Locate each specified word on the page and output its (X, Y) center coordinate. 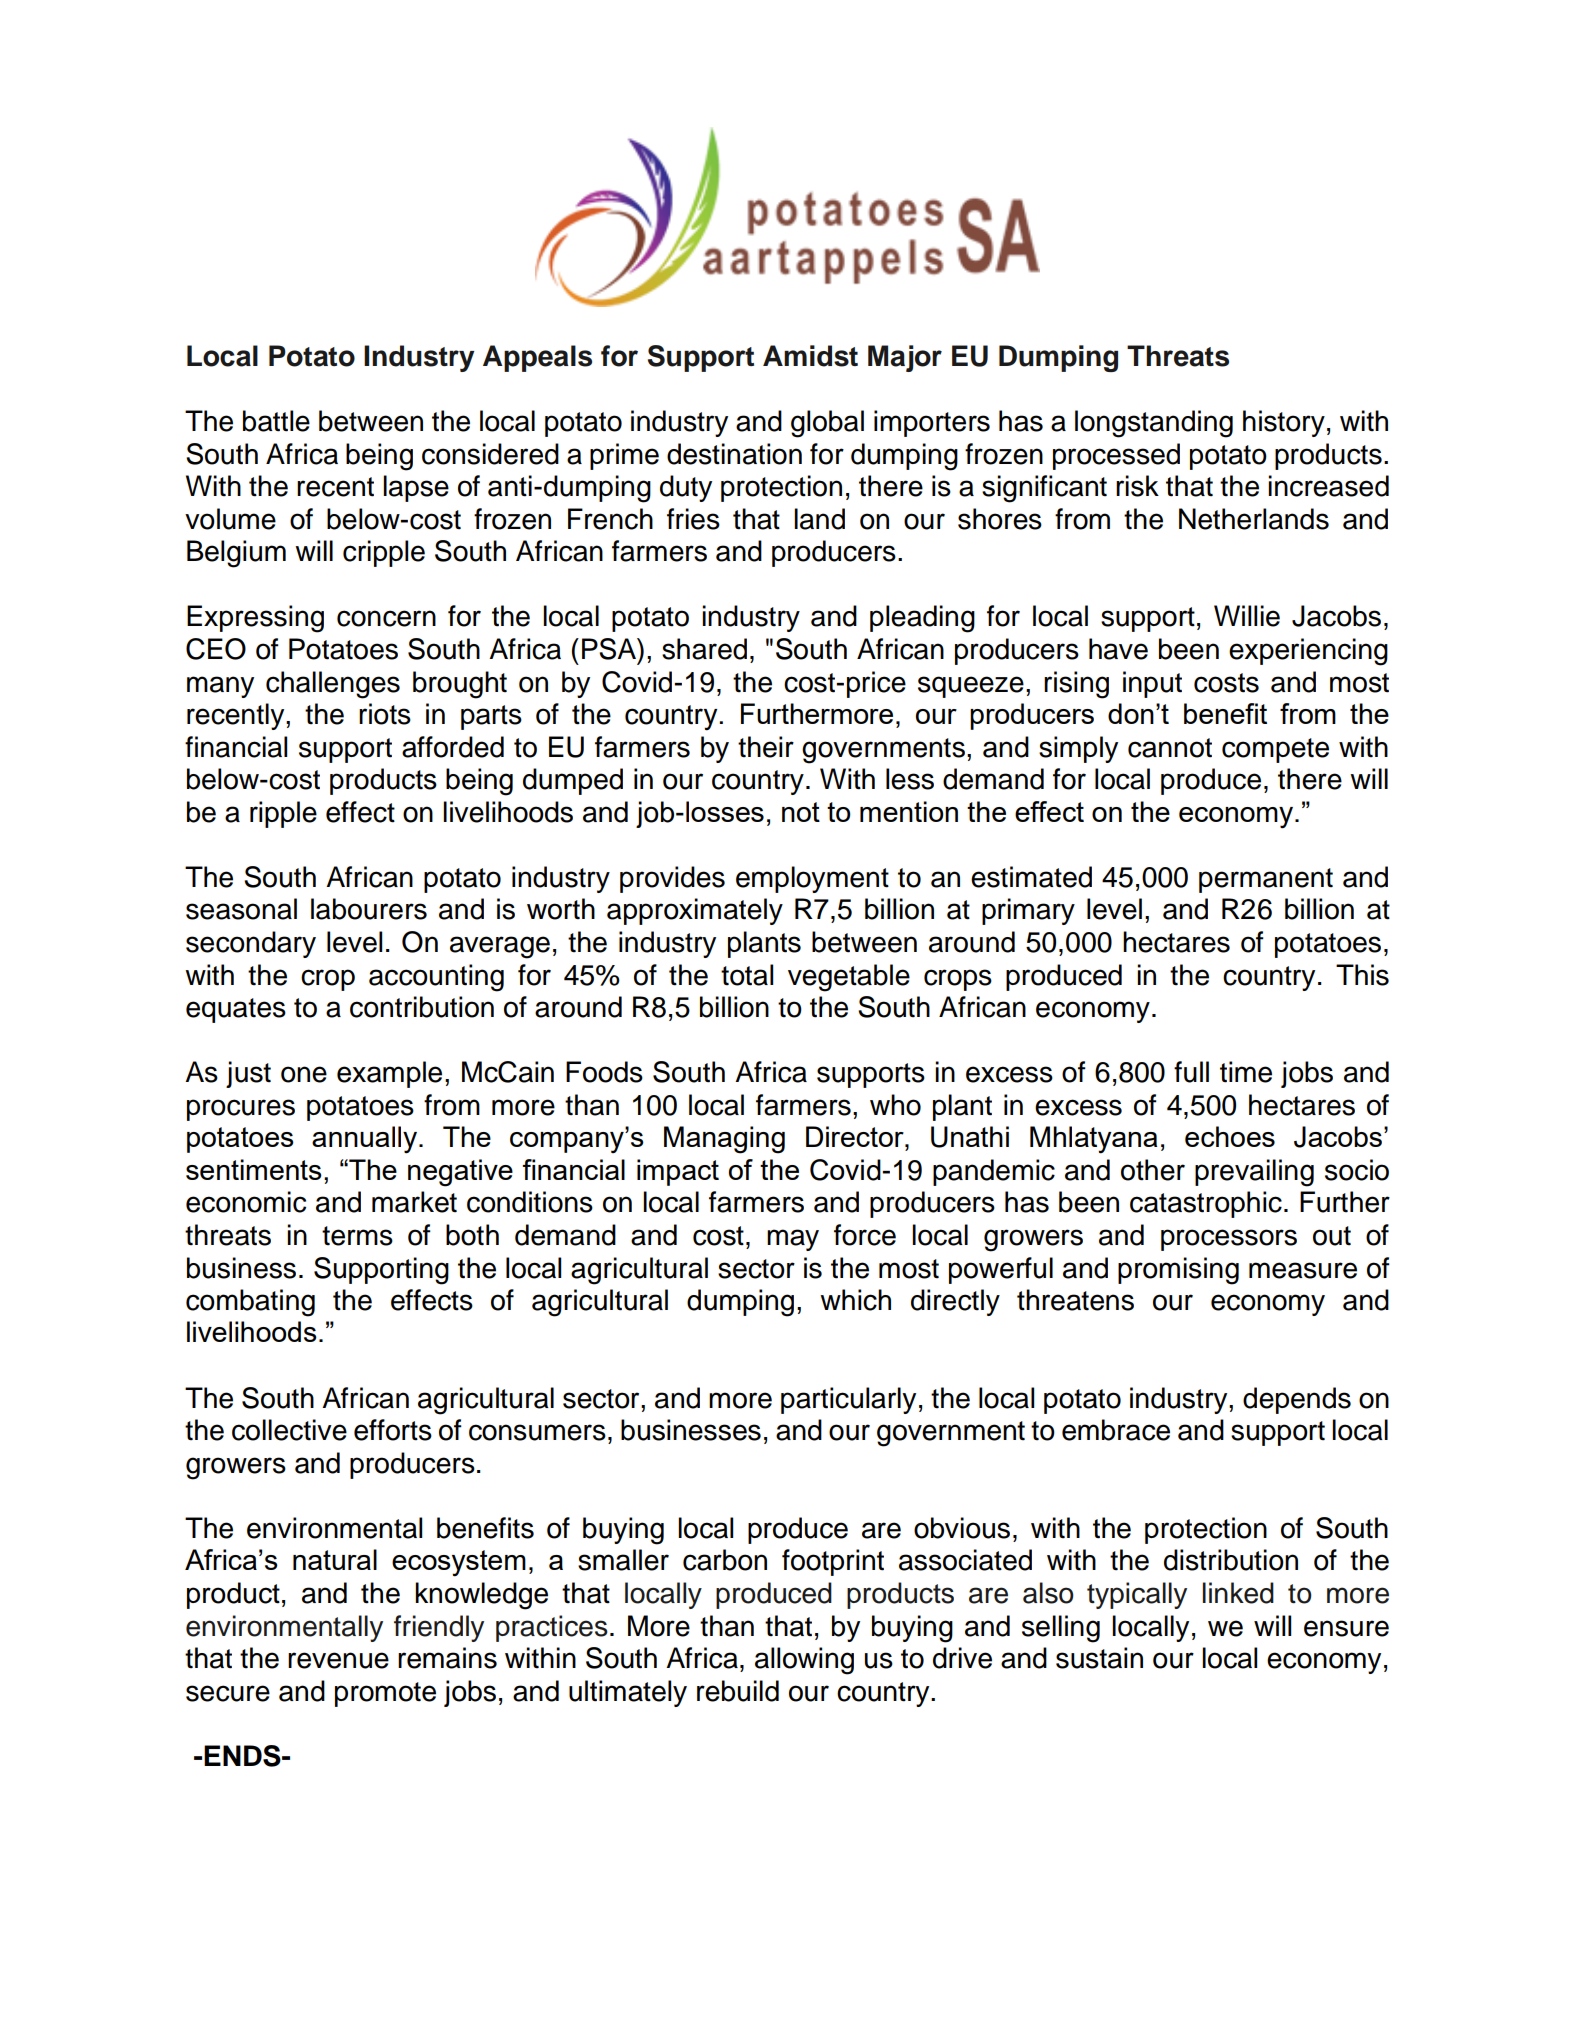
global (827, 424)
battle (276, 421)
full (1191, 1072)
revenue (338, 1660)
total (747, 975)
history (1284, 423)
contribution (422, 1007)
